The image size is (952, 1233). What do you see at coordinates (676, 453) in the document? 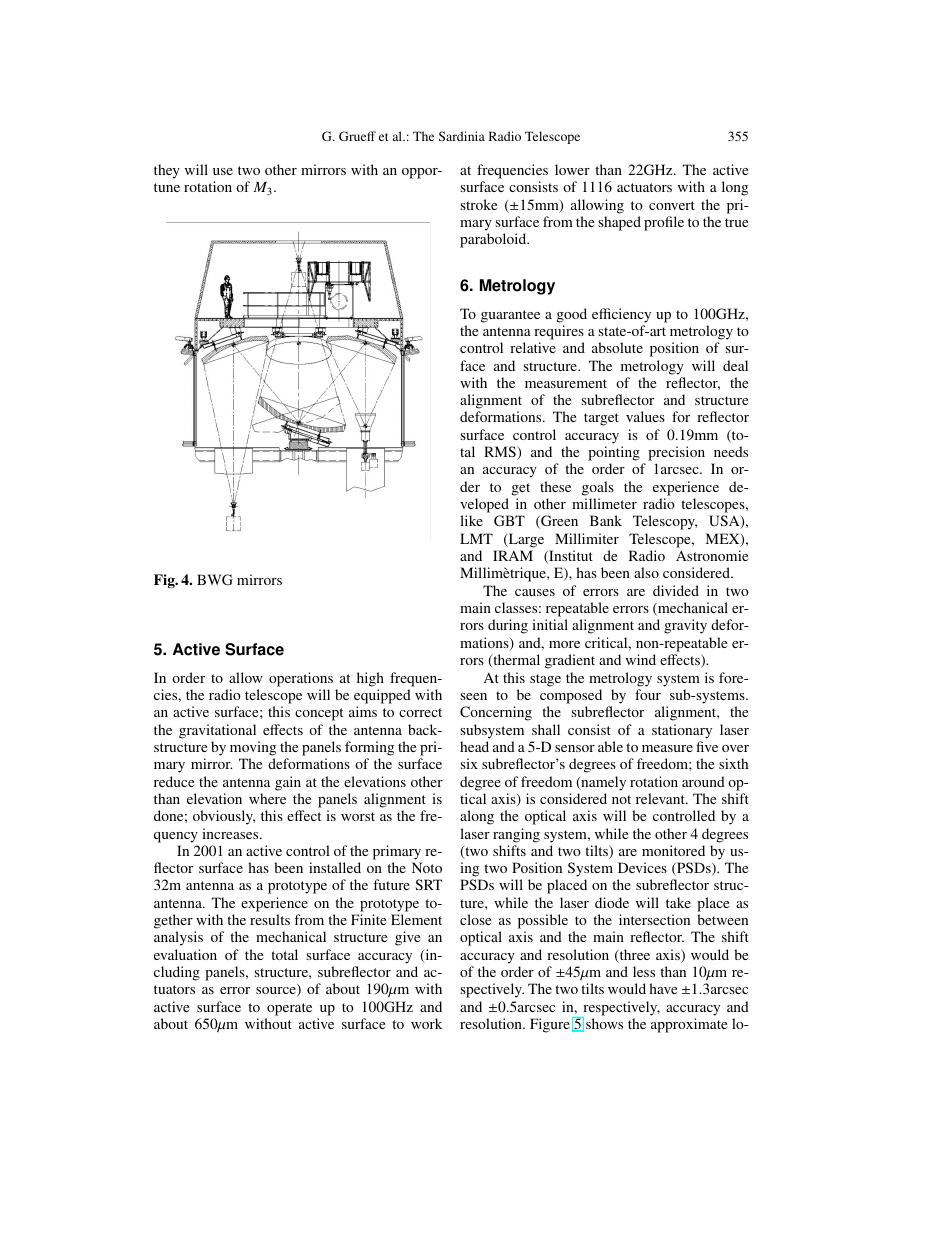
I see `precision` at bounding box center [676, 453].
